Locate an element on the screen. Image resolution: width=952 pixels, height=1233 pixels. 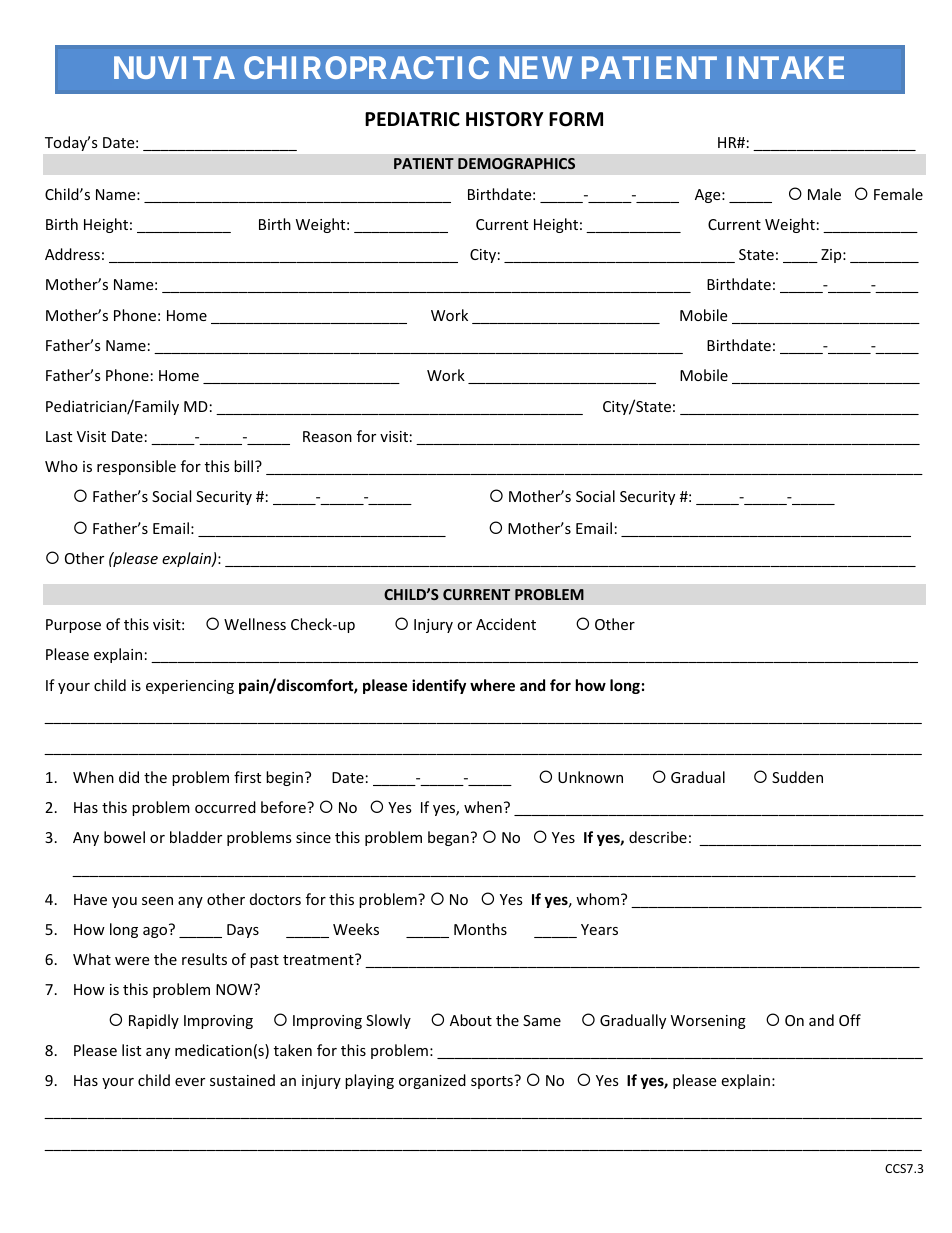
Purpose is located at coordinates (73, 626).
